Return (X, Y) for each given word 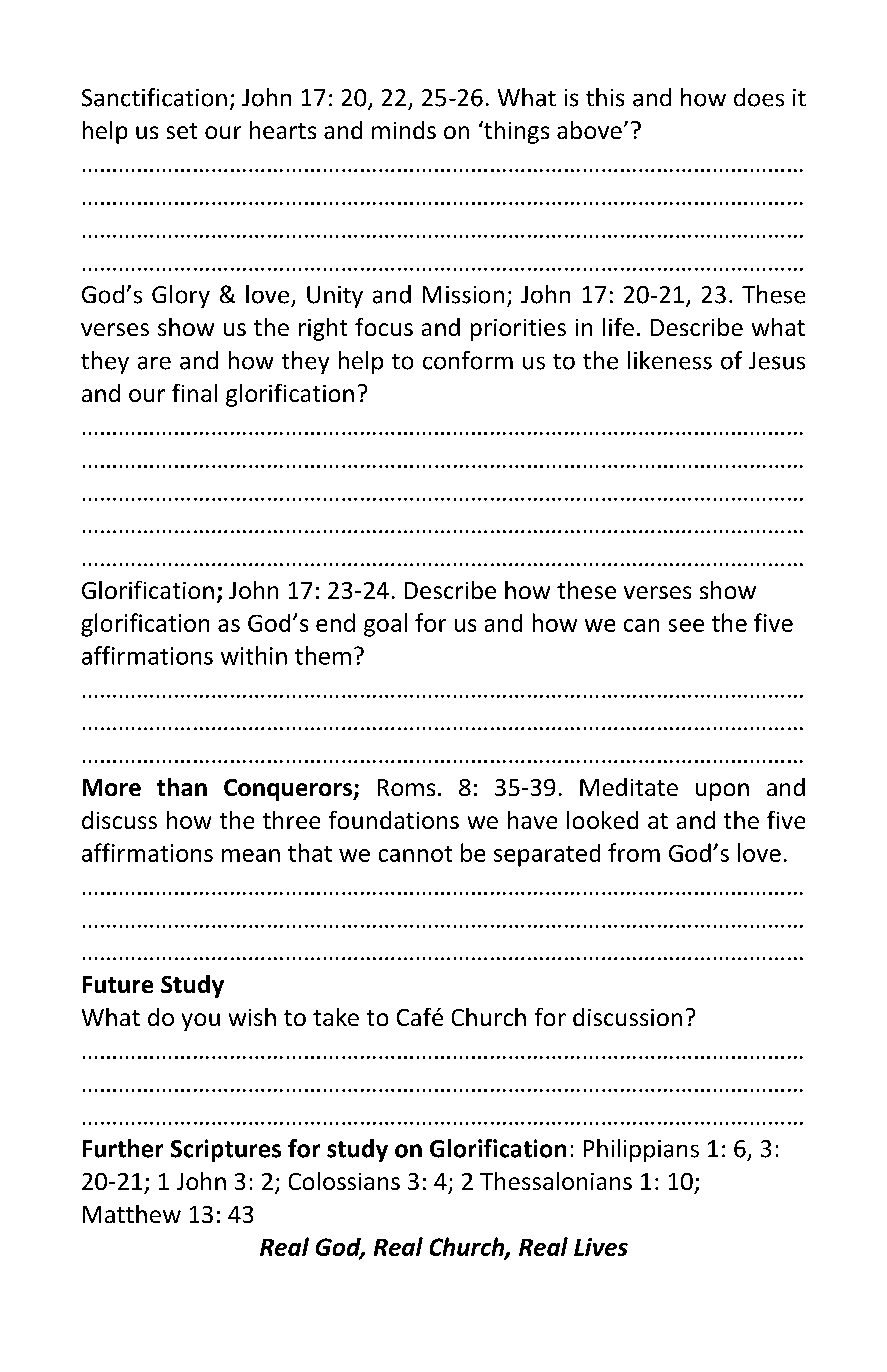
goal (385, 625)
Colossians (344, 1181)
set (182, 131)
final (194, 393)
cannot (415, 854)
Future (118, 984)
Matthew (132, 1214)
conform (468, 360)
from (634, 852)
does (759, 97)
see (686, 625)
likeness (670, 360)
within (254, 655)
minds (404, 130)
